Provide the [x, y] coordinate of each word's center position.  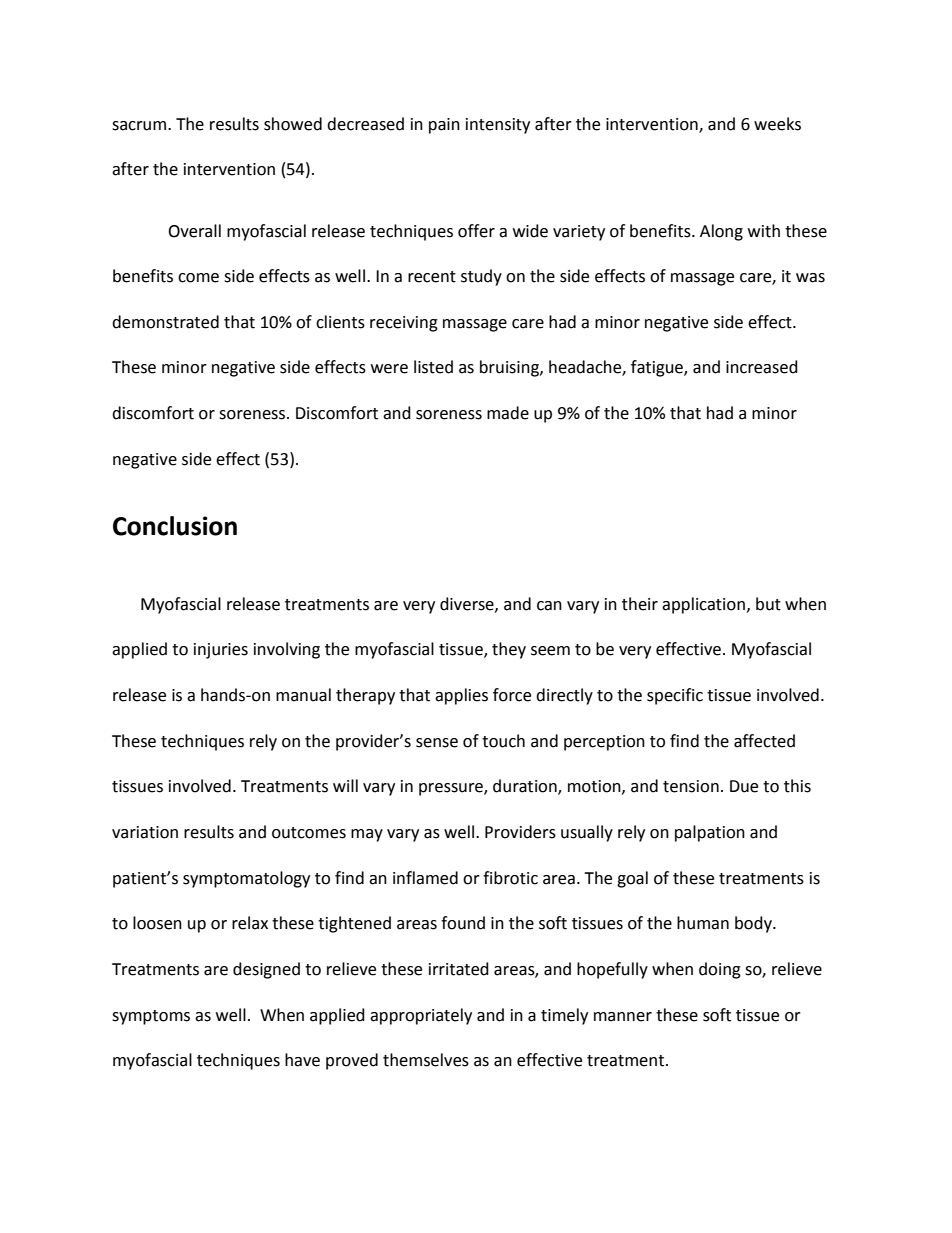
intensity [498, 126]
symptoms [151, 1017]
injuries [221, 651]
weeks [777, 124]
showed [293, 124]
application [703, 605]
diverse [468, 604]
